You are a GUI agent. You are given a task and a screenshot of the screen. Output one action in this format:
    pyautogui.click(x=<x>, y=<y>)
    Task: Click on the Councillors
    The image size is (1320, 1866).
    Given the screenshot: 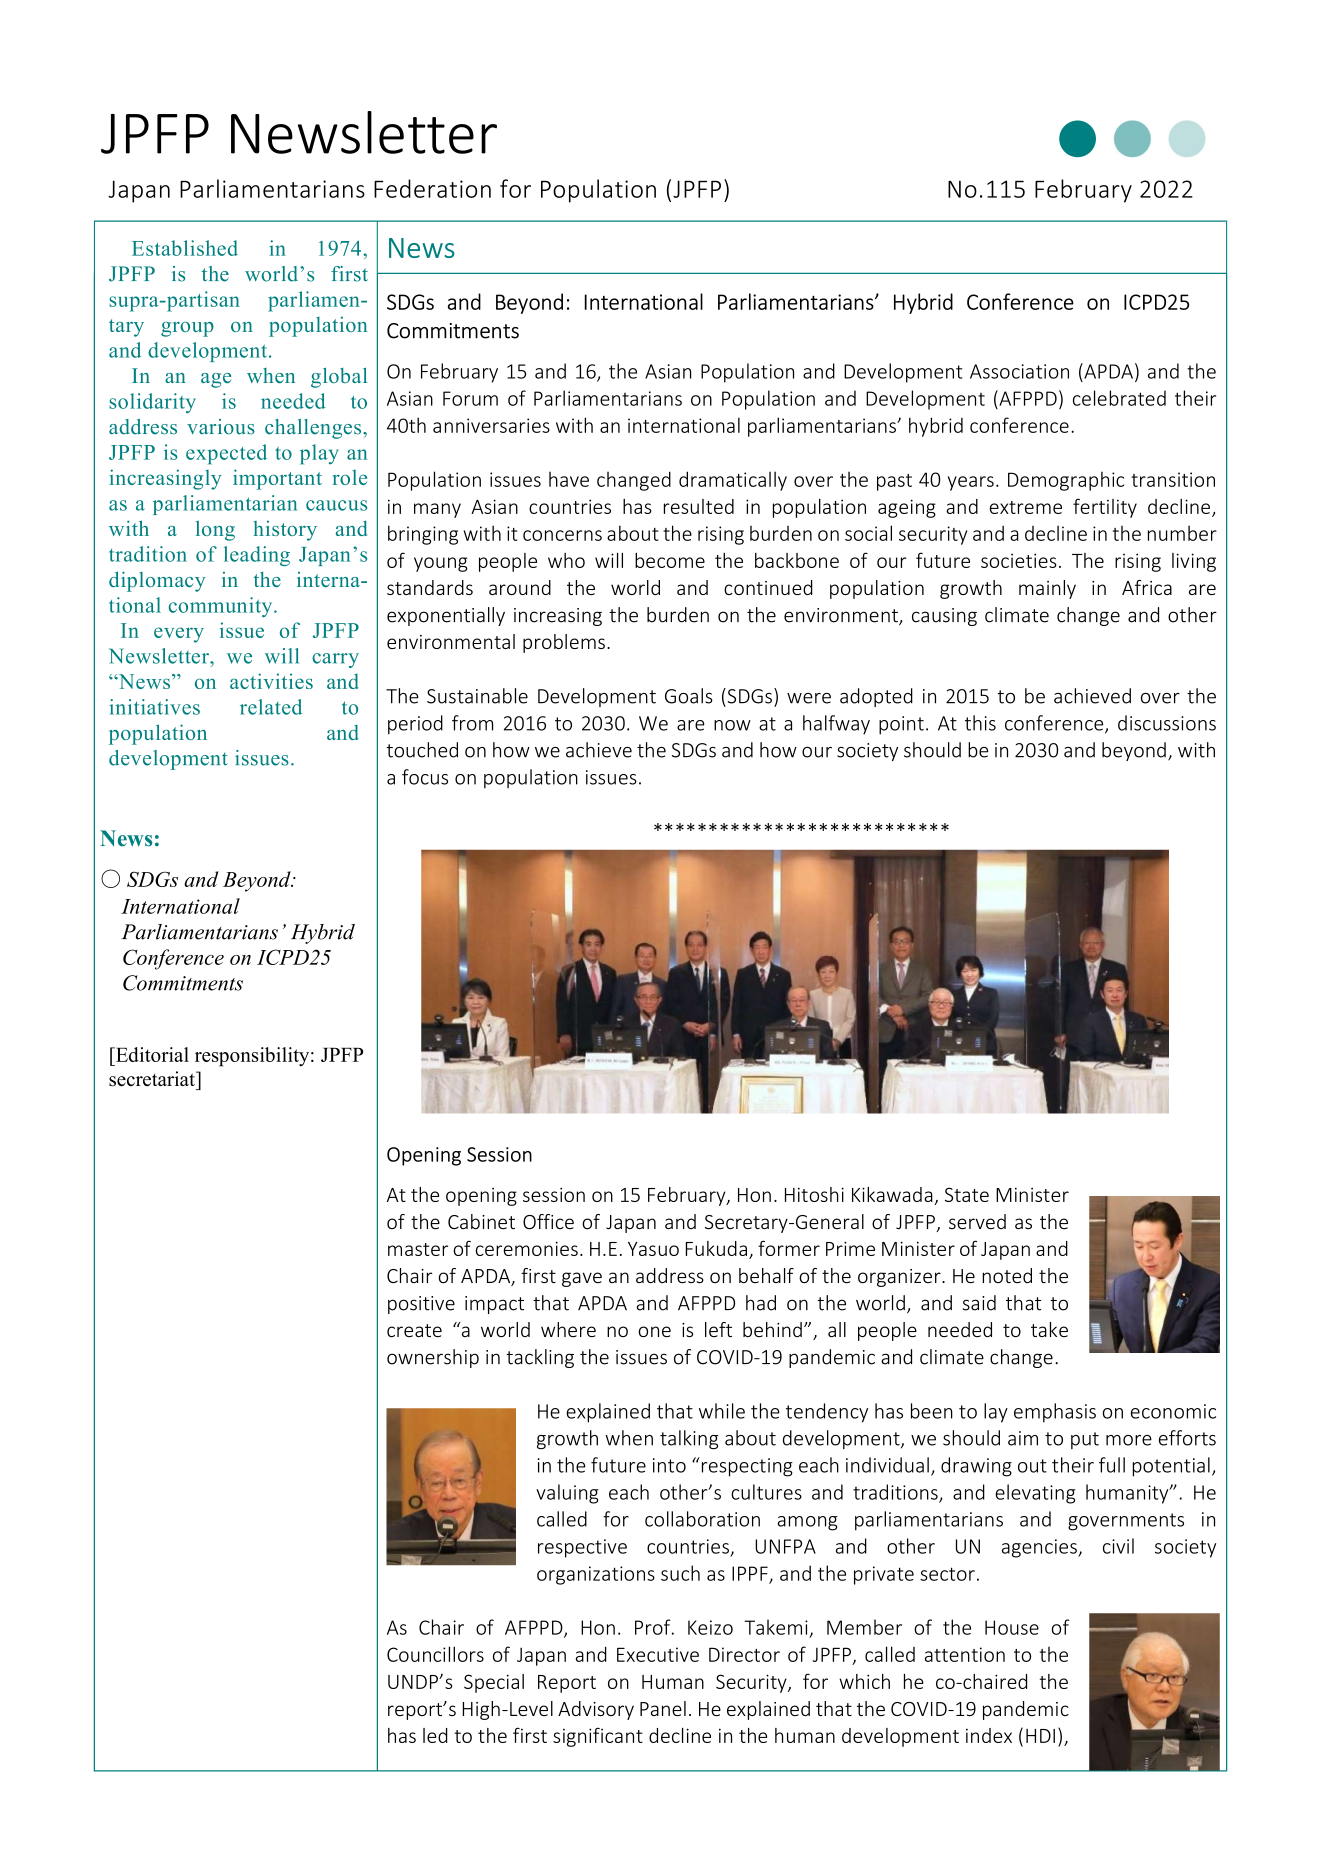 What is the action you would take?
    pyautogui.click(x=435, y=1654)
